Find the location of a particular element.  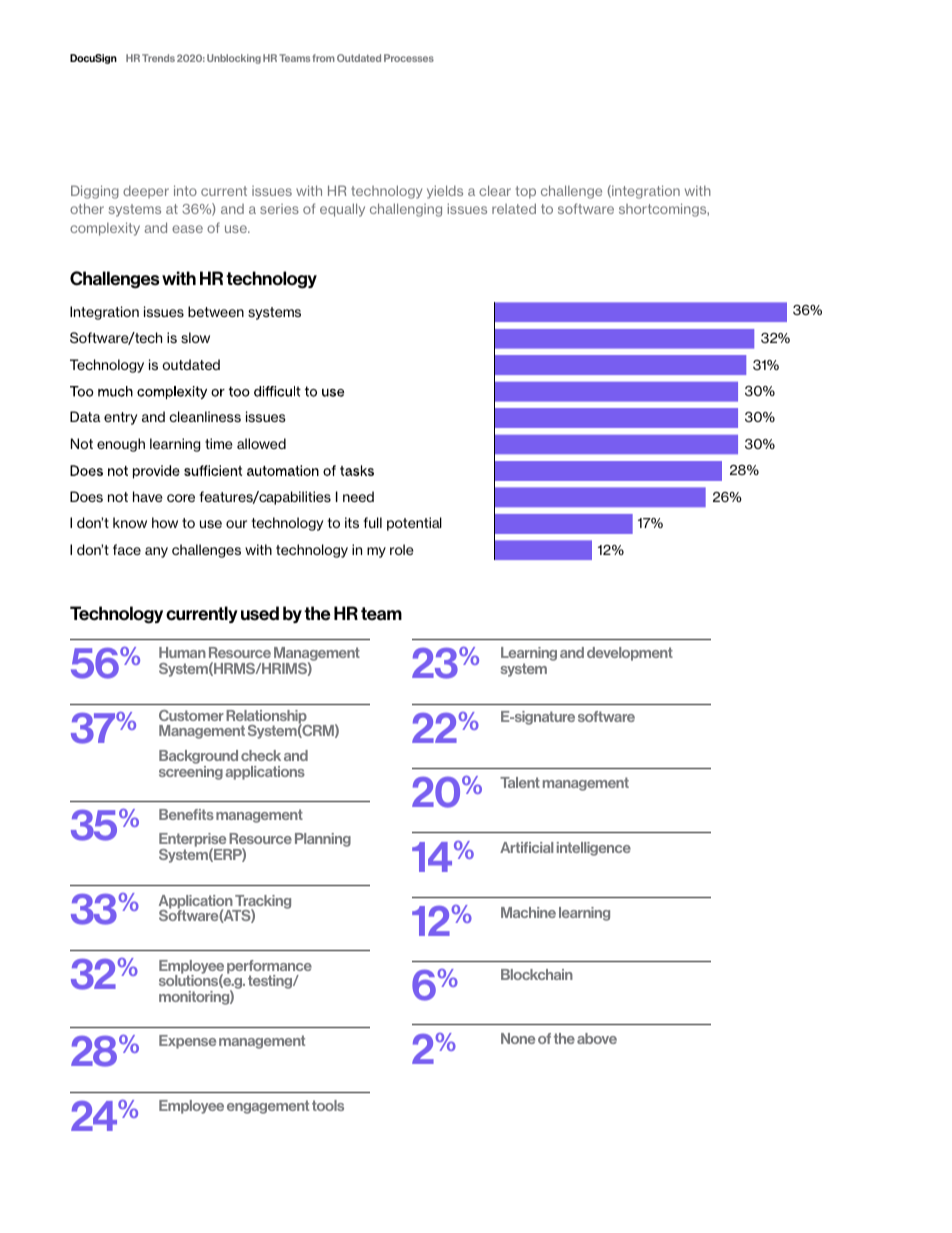

Trends is located at coordinates (158, 58).
